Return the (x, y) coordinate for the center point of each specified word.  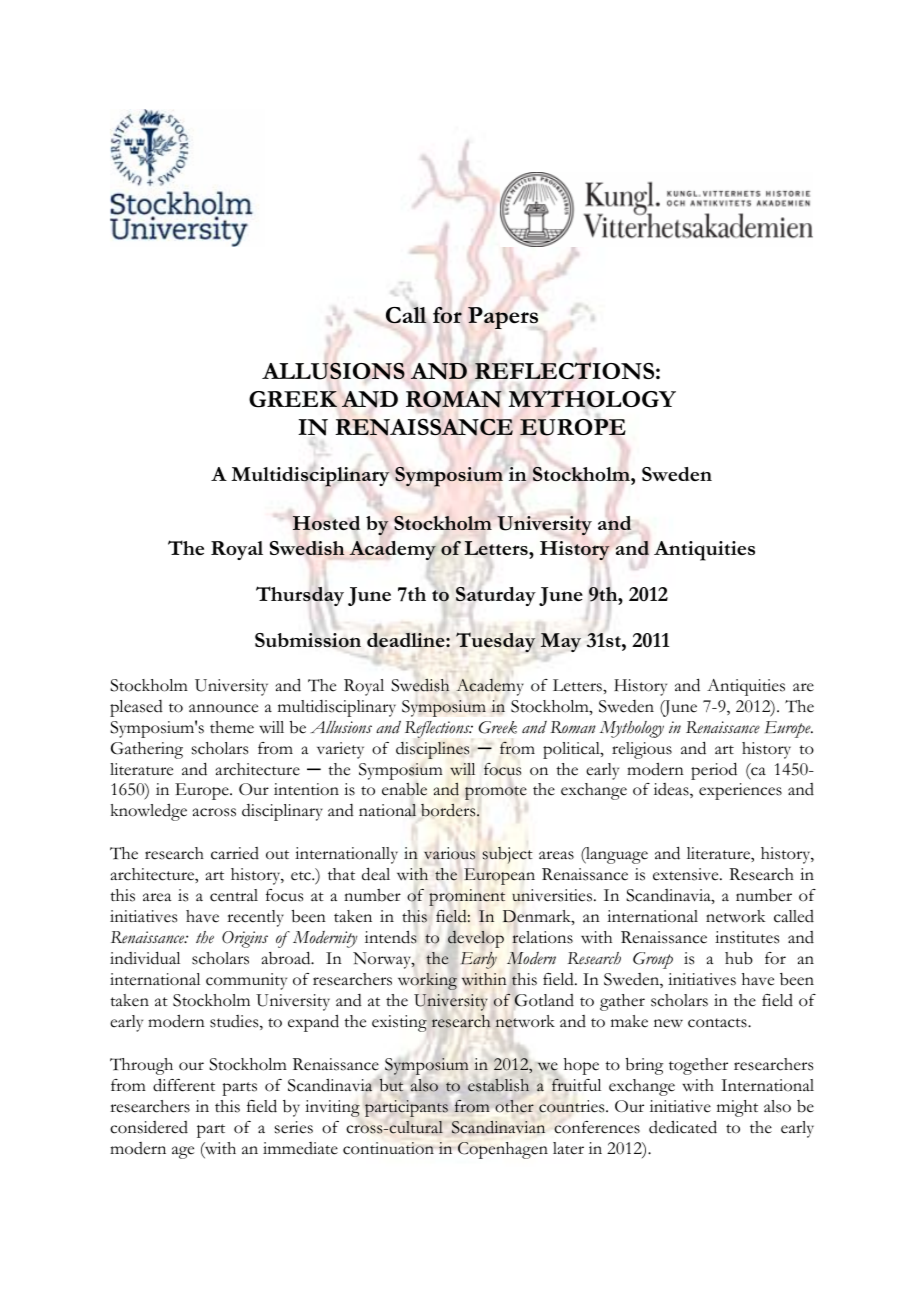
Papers (503, 318)
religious (642, 750)
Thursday (300, 595)
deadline (407, 640)
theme (232, 727)
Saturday (496, 596)
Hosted (326, 523)
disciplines (432, 750)
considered (149, 1127)
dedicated (683, 1127)
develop (476, 939)
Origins (245, 939)
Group (653, 960)
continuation (388, 1148)
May (561, 642)
